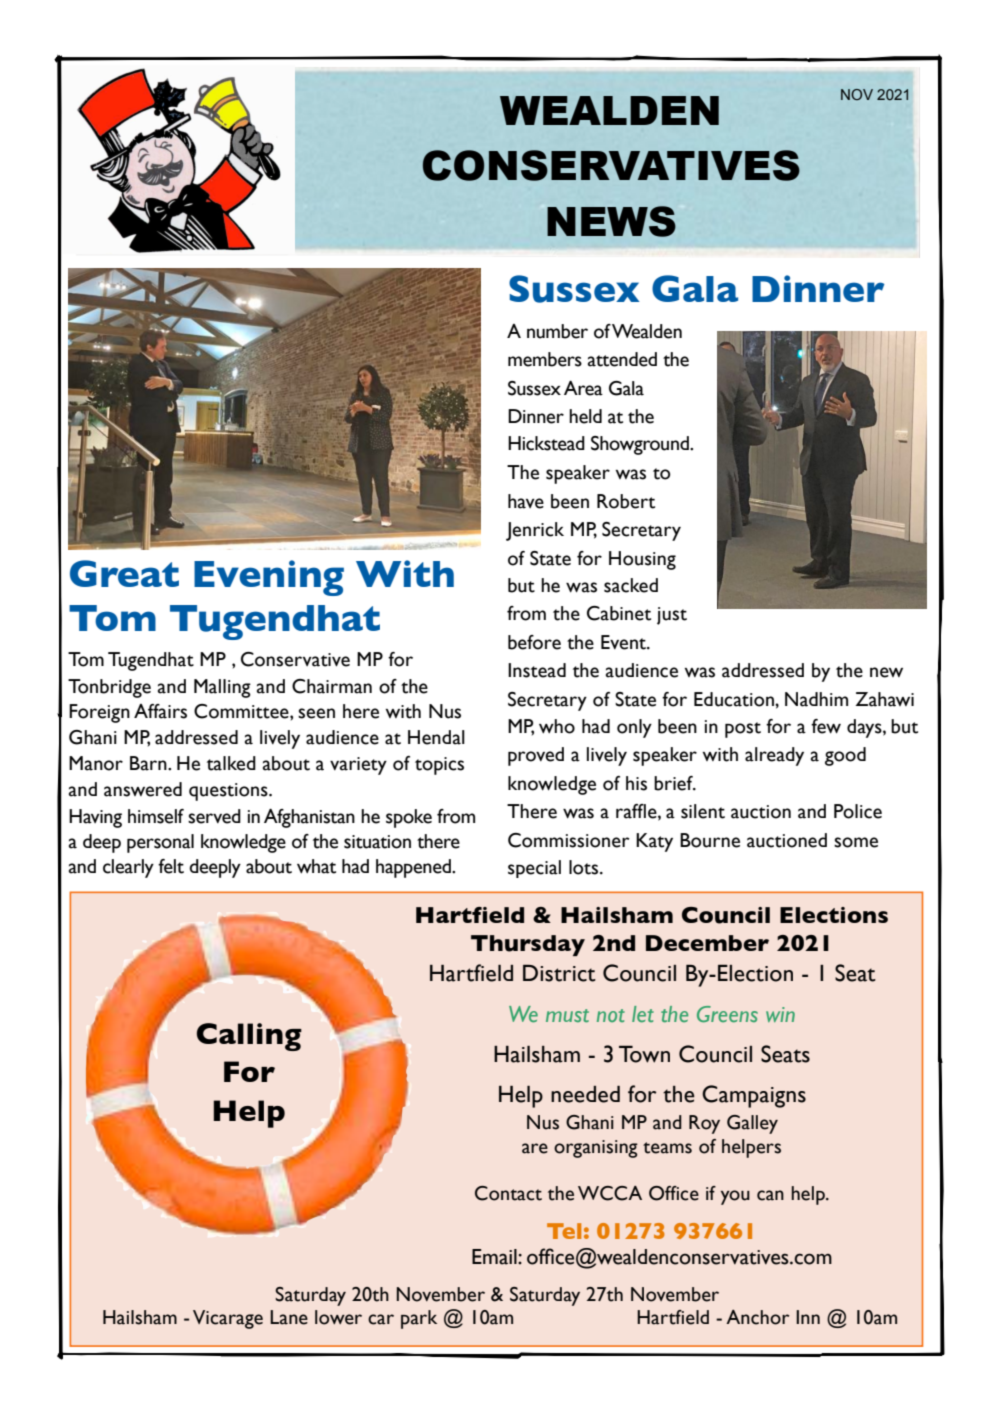 The width and height of the document is (1000, 1415). Describe the element at coordinates (557, 331) in the document. I see `number` at that location.
